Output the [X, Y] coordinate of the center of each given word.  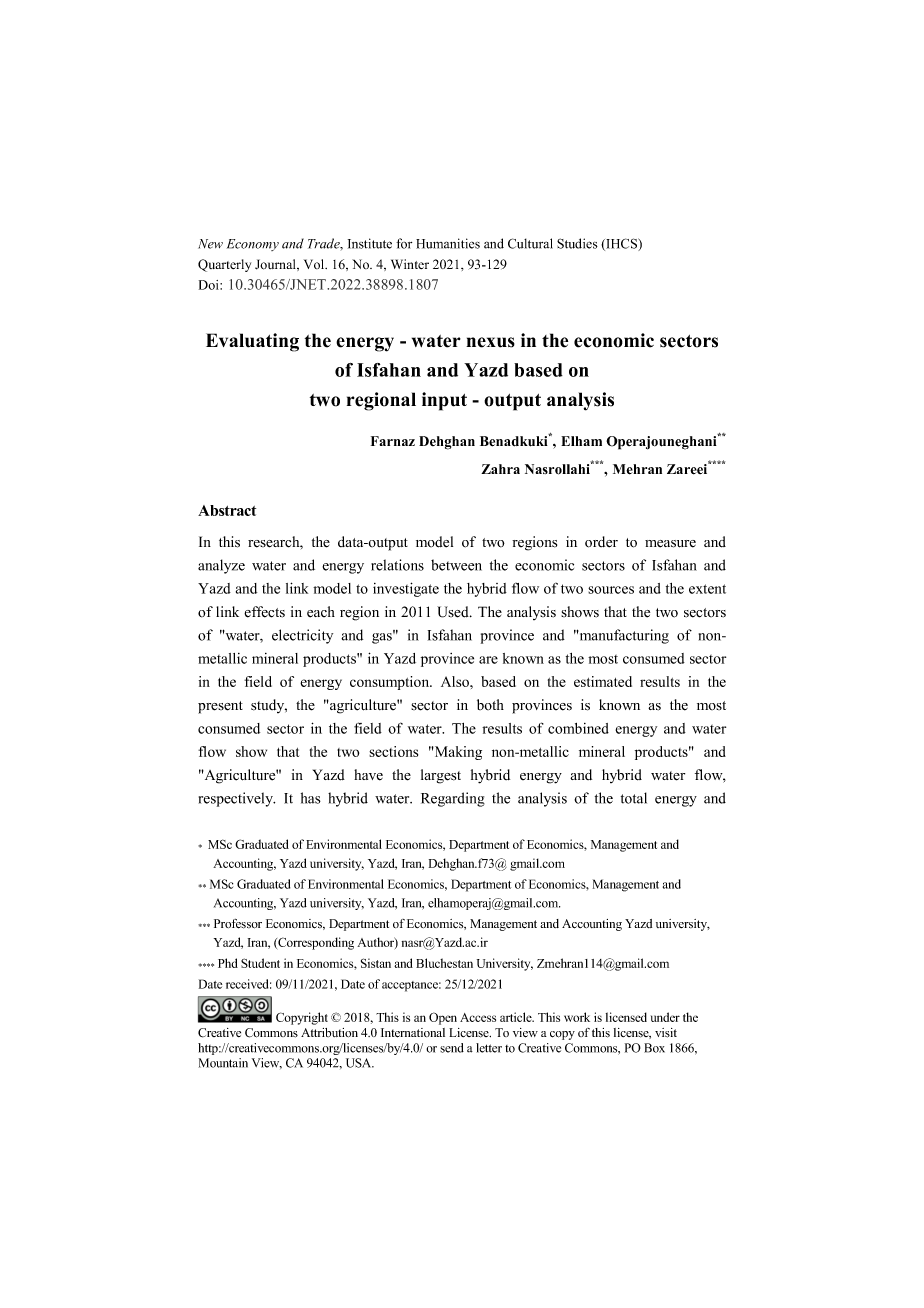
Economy [253, 245]
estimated [603, 681]
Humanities [448, 243]
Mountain [223, 1063]
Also [456, 681]
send [452, 1048]
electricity [302, 636]
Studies [577, 243]
